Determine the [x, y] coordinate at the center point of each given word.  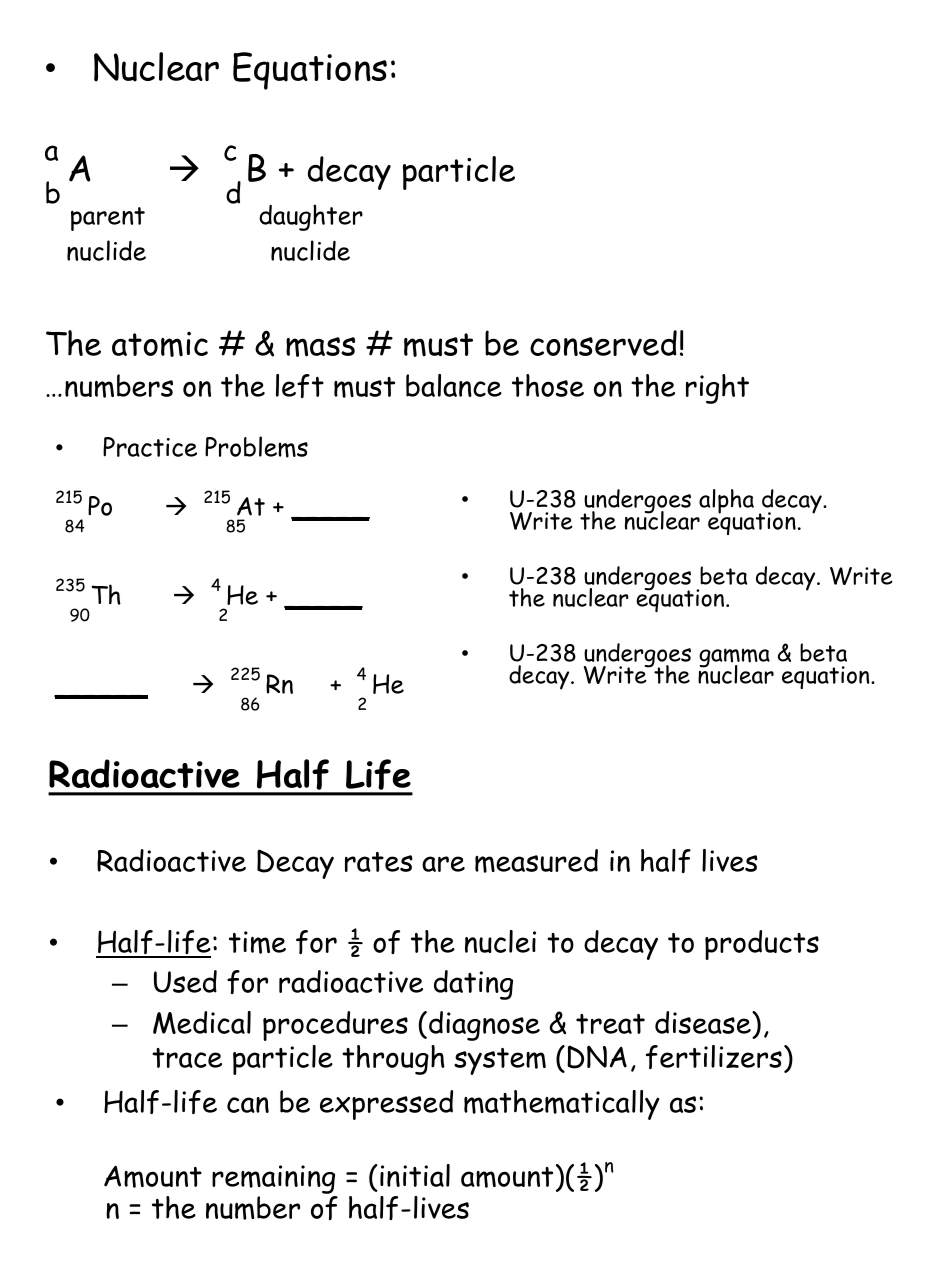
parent [108, 219]
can [248, 1105]
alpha [726, 501]
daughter [311, 217]
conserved [603, 343]
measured [536, 861]
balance [454, 385]
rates [379, 862]
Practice [150, 447]
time [257, 942]
